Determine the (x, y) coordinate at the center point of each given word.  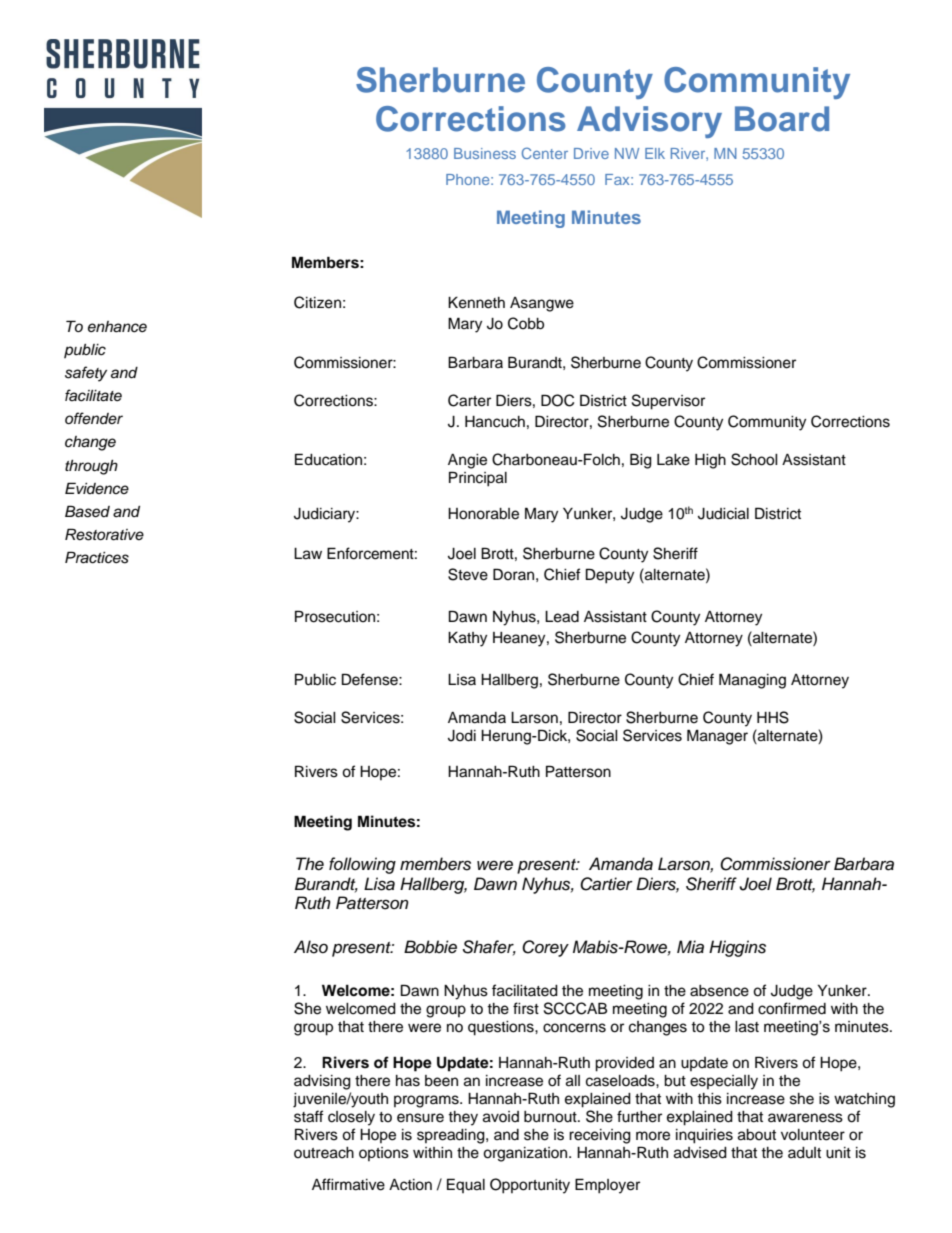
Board (782, 119)
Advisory (649, 122)
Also (311, 947)
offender (94, 418)
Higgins (737, 948)
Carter (469, 400)
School (754, 459)
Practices (97, 557)
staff (309, 1116)
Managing (752, 681)
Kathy (467, 639)
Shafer (489, 948)
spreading (452, 1136)
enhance (117, 327)
